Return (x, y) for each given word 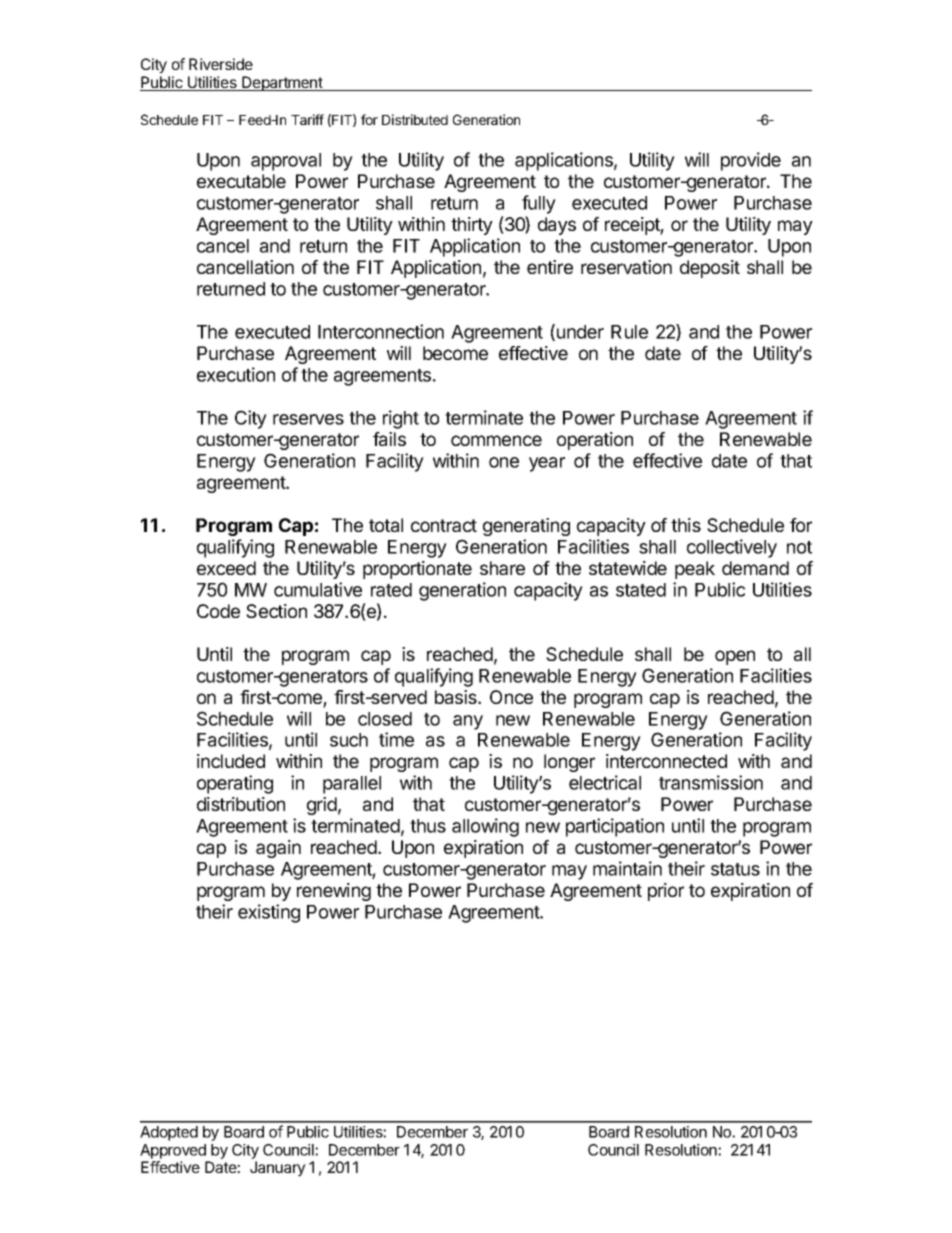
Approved (173, 1151)
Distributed (415, 119)
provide (751, 161)
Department (282, 83)
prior (666, 892)
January (278, 1169)
